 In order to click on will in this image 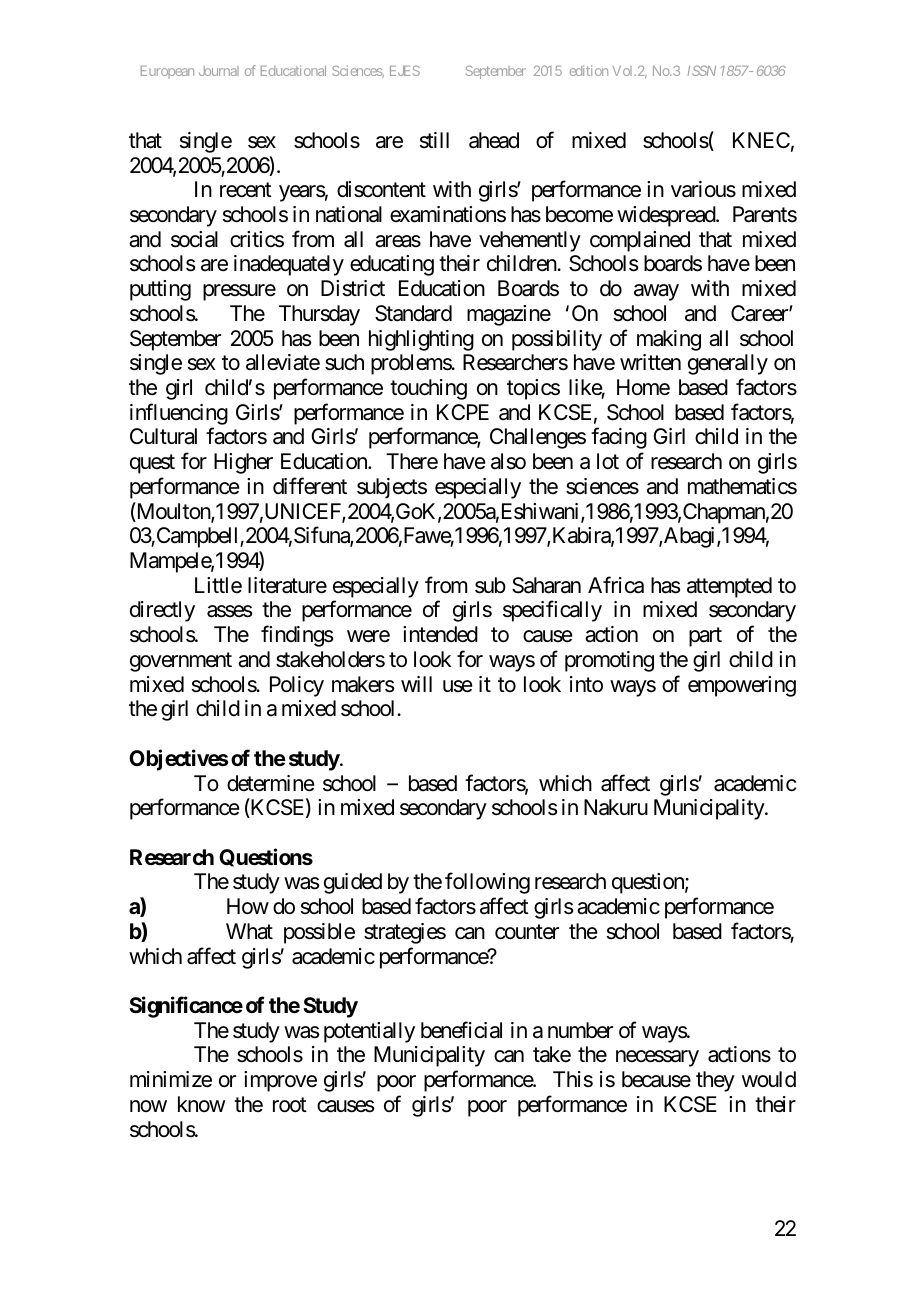, I will do `click(416, 684)`.
